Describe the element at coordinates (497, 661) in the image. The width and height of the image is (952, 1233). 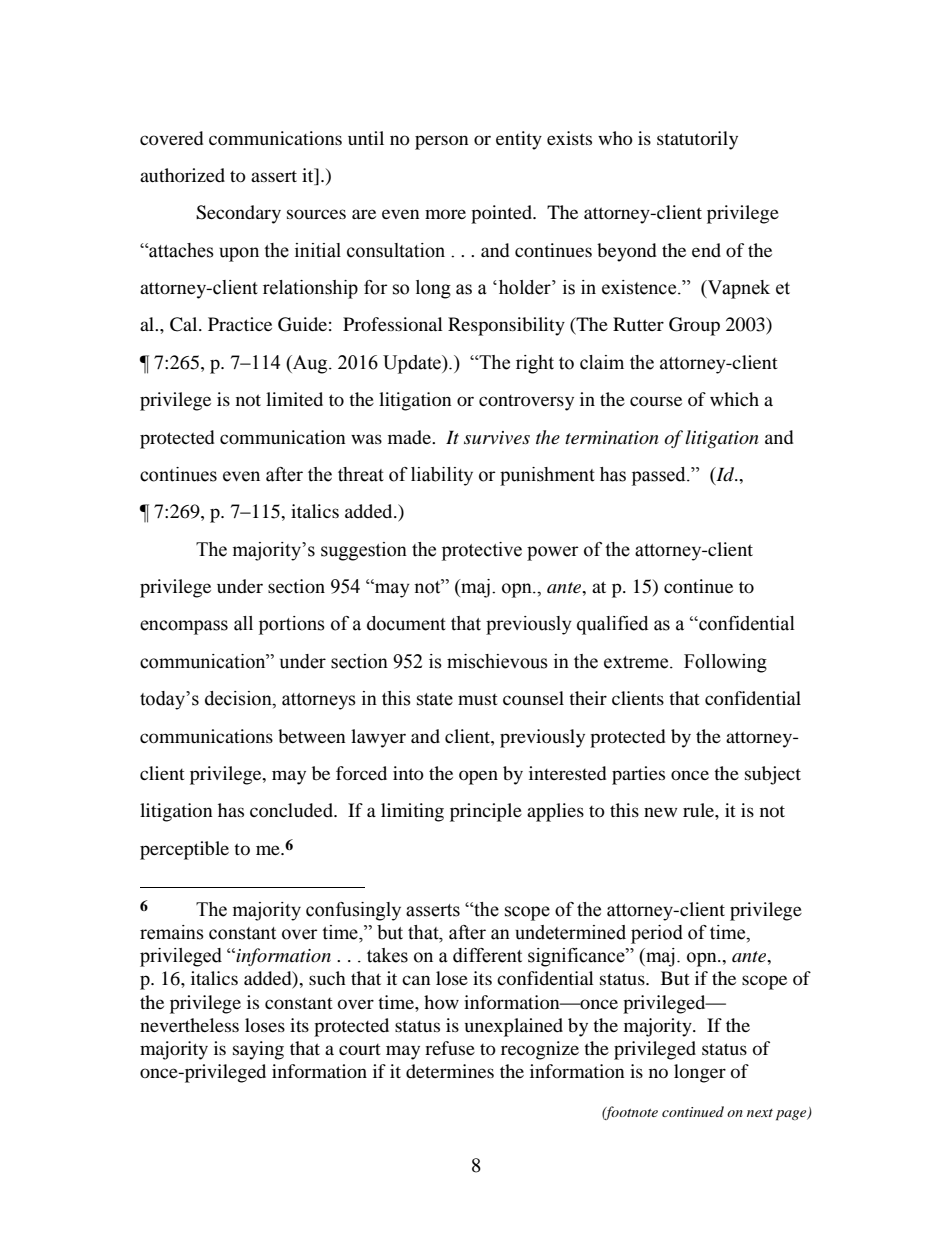
I see `mischievous` at that location.
